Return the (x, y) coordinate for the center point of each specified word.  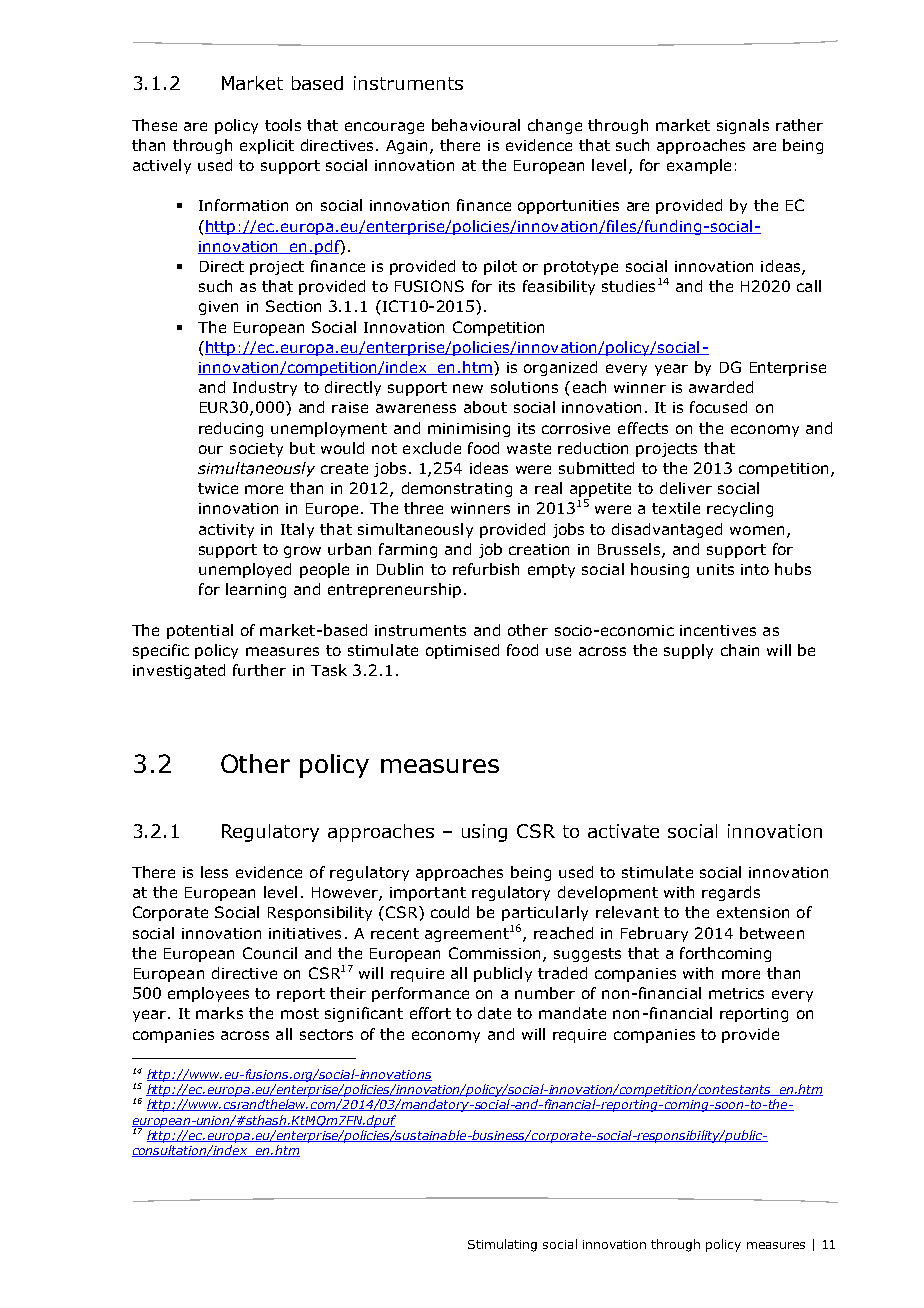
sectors (326, 1034)
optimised (462, 651)
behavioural (476, 125)
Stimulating (502, 1245)
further (259, 670)
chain (740, 650)
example (699, 166)
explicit (267, 146)
